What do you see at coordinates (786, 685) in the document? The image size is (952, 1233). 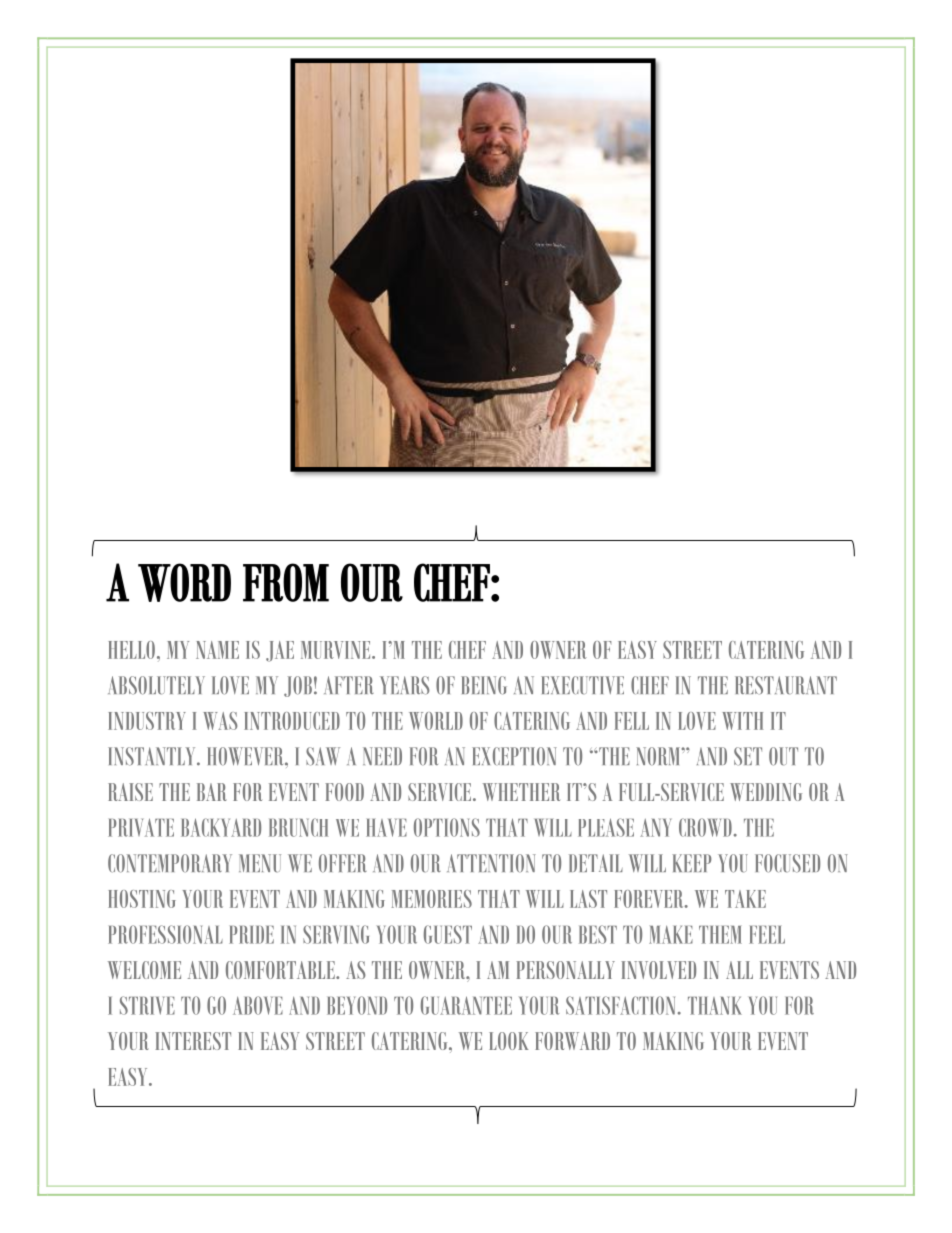 I see `RESTAURANT` at bounding box center [786, 685].
